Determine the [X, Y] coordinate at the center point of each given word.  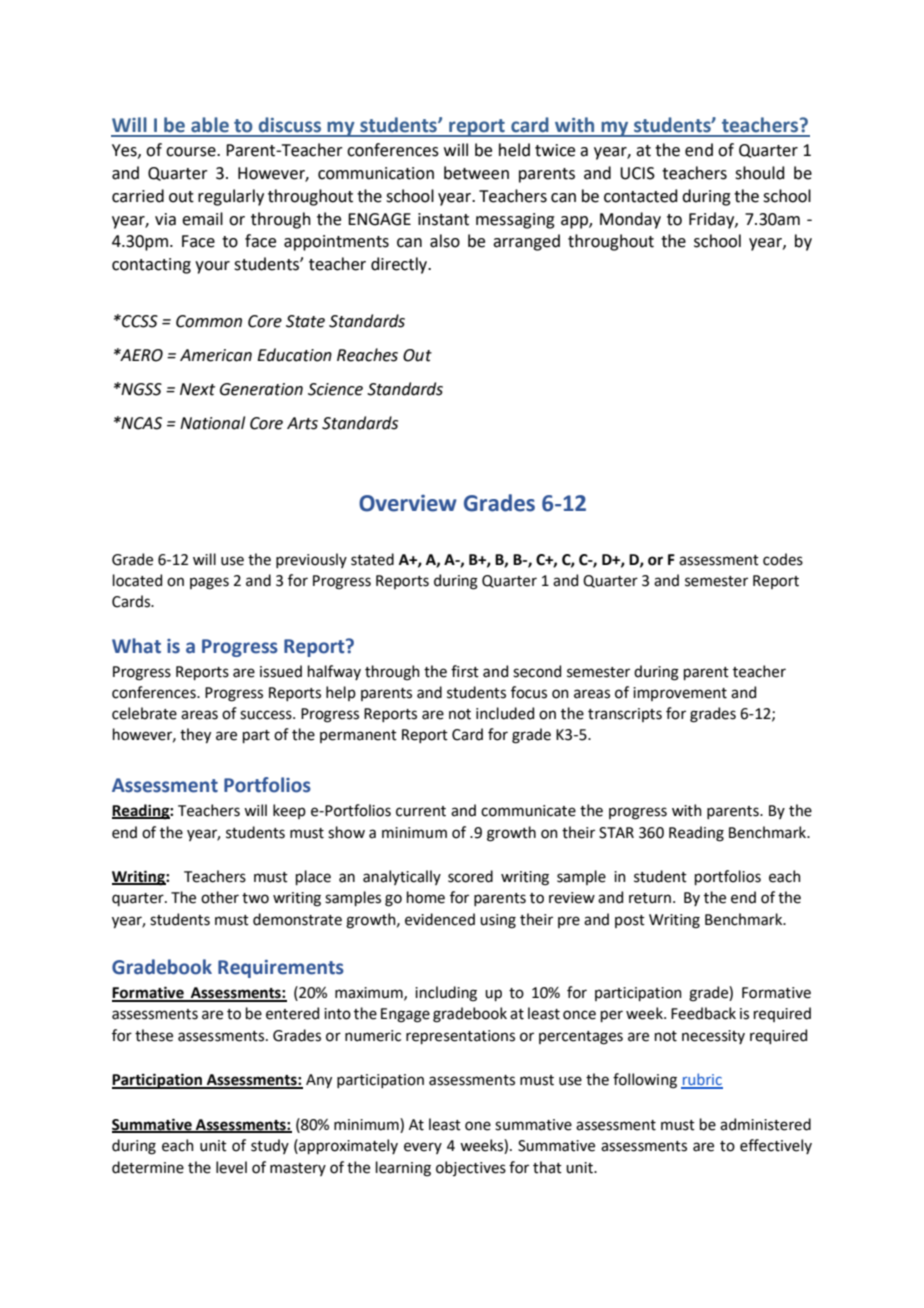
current [421, 811]
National [212, 423]
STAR [616, 833]
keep [289, 811]
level [231, 1167]
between [476, 173]
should [760, 173]
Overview [408, 503]
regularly [231, 197]
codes [783, 559]
